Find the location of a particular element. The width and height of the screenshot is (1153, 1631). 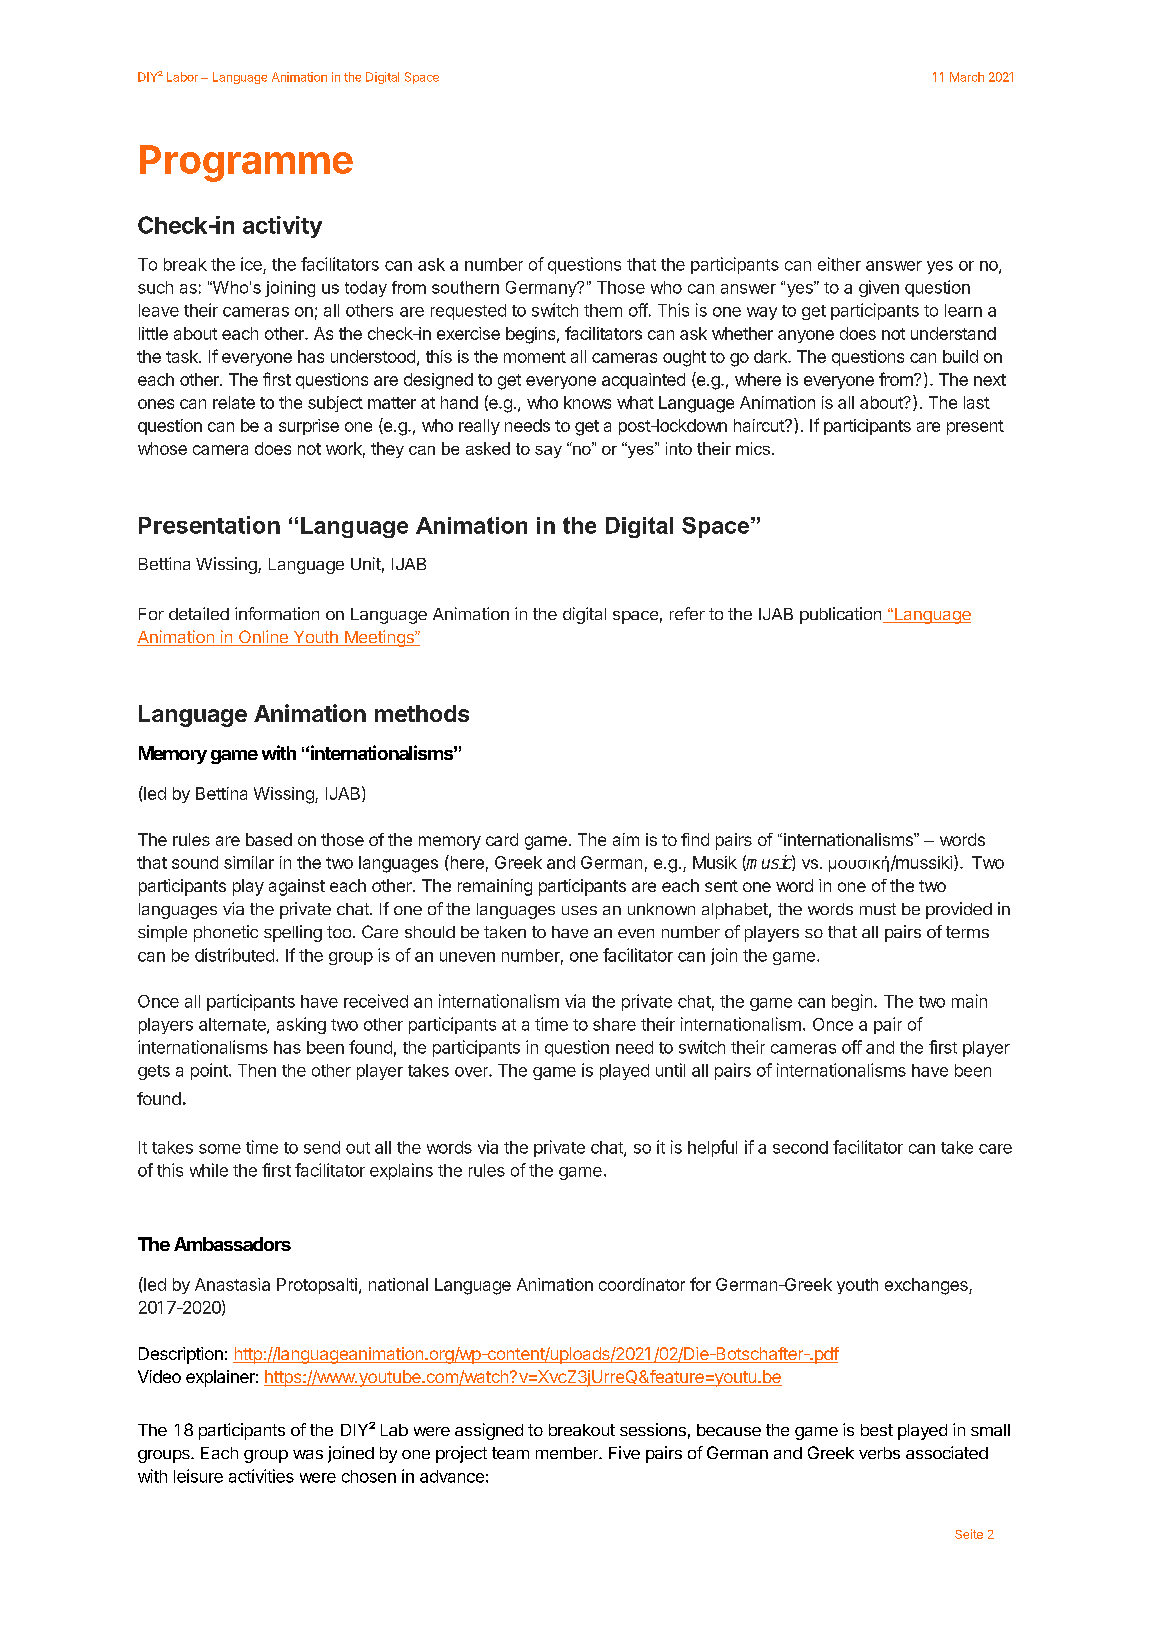

verbs is located at coordinates (879, 1453).
